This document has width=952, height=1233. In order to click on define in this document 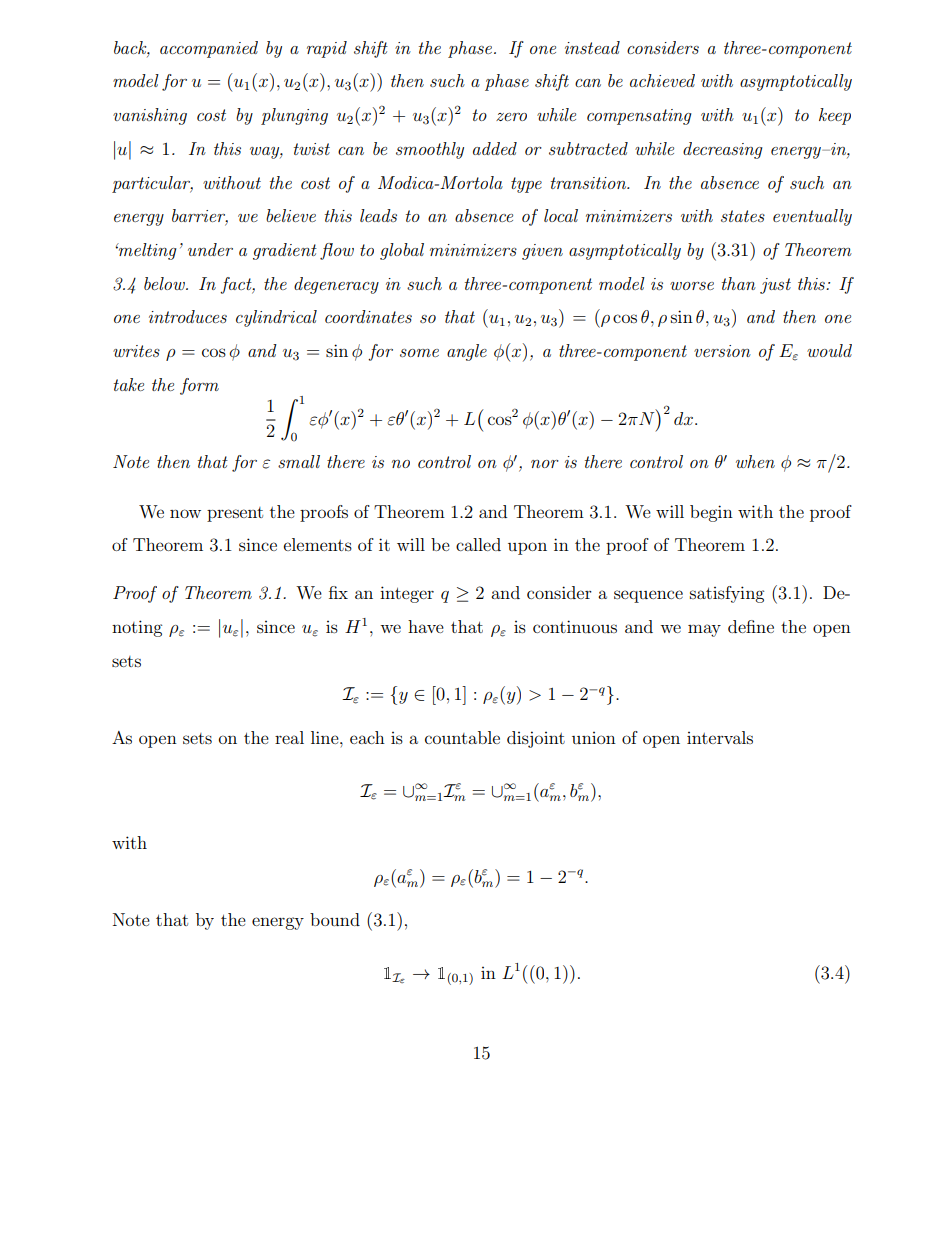, I will do `click(751, 626)`.
